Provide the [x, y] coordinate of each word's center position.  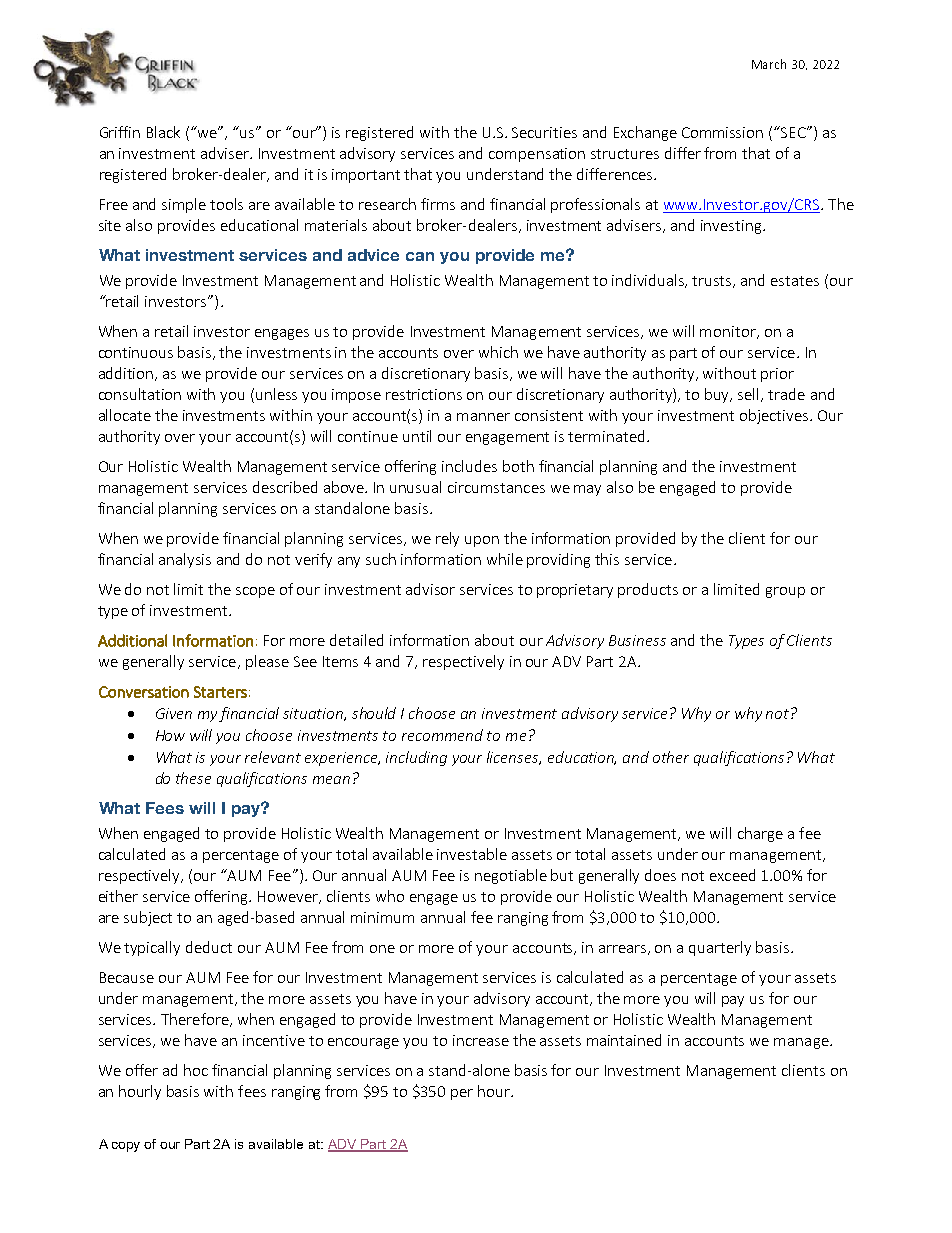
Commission [722, 132]
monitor [729, 332]
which [498, 352]
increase [481, 1040]
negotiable [511, 876]
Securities [544, 132]
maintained [624, 1040]
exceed [732, 875]
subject [148, 918]
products [648, 590]
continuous [136, 352]
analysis [185, 560]
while [505, 559]
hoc [196, 1070]
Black [163, 132]
